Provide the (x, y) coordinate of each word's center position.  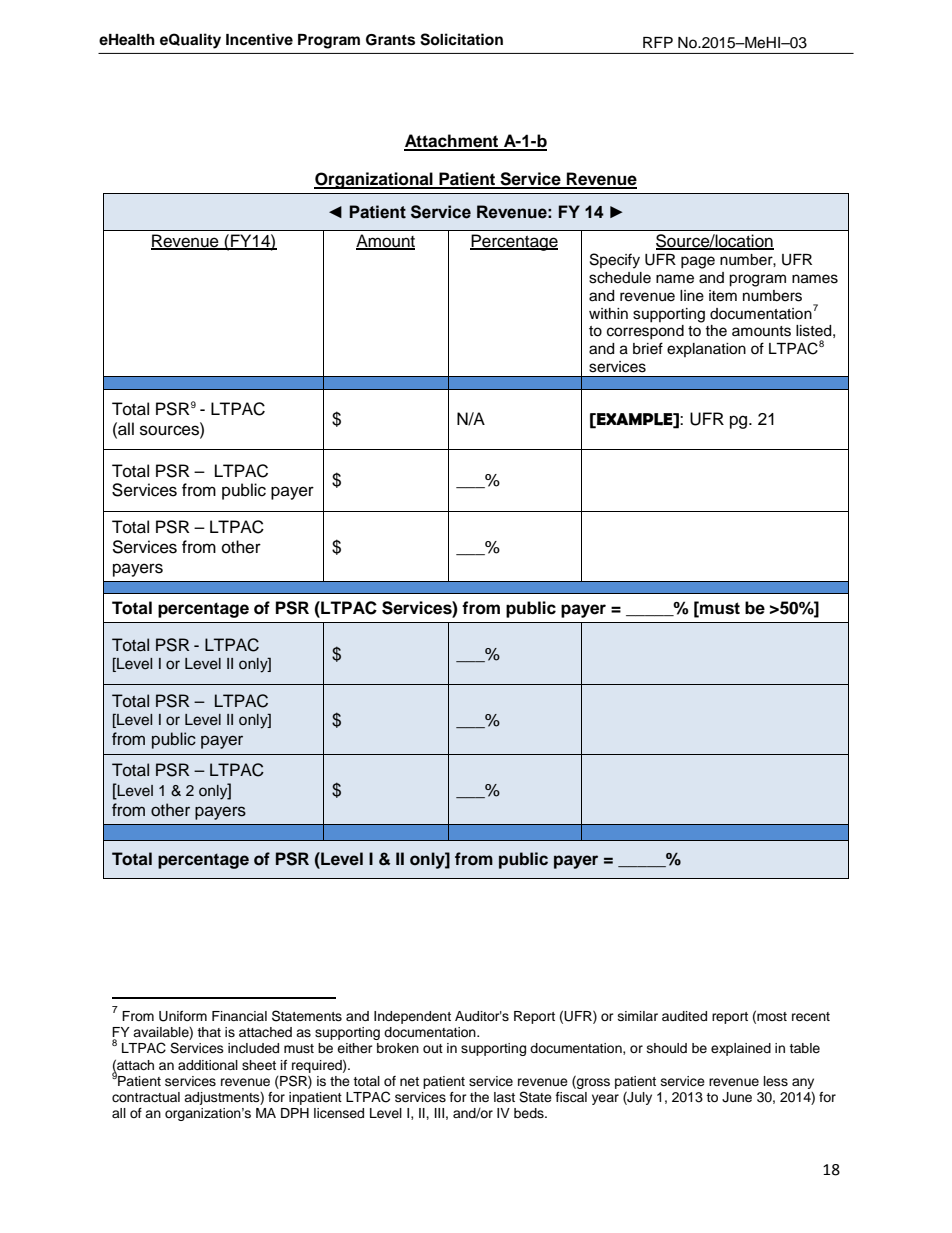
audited (684, 1016)
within (608, 313)
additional (208, 1065)
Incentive (259, 39)
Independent (412, 1017)
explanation (706, 350)
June (737, 1097)
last (504, 1097)
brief (648, 348)
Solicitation (461, 39)
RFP (658, 42)
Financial (239, 1016)
